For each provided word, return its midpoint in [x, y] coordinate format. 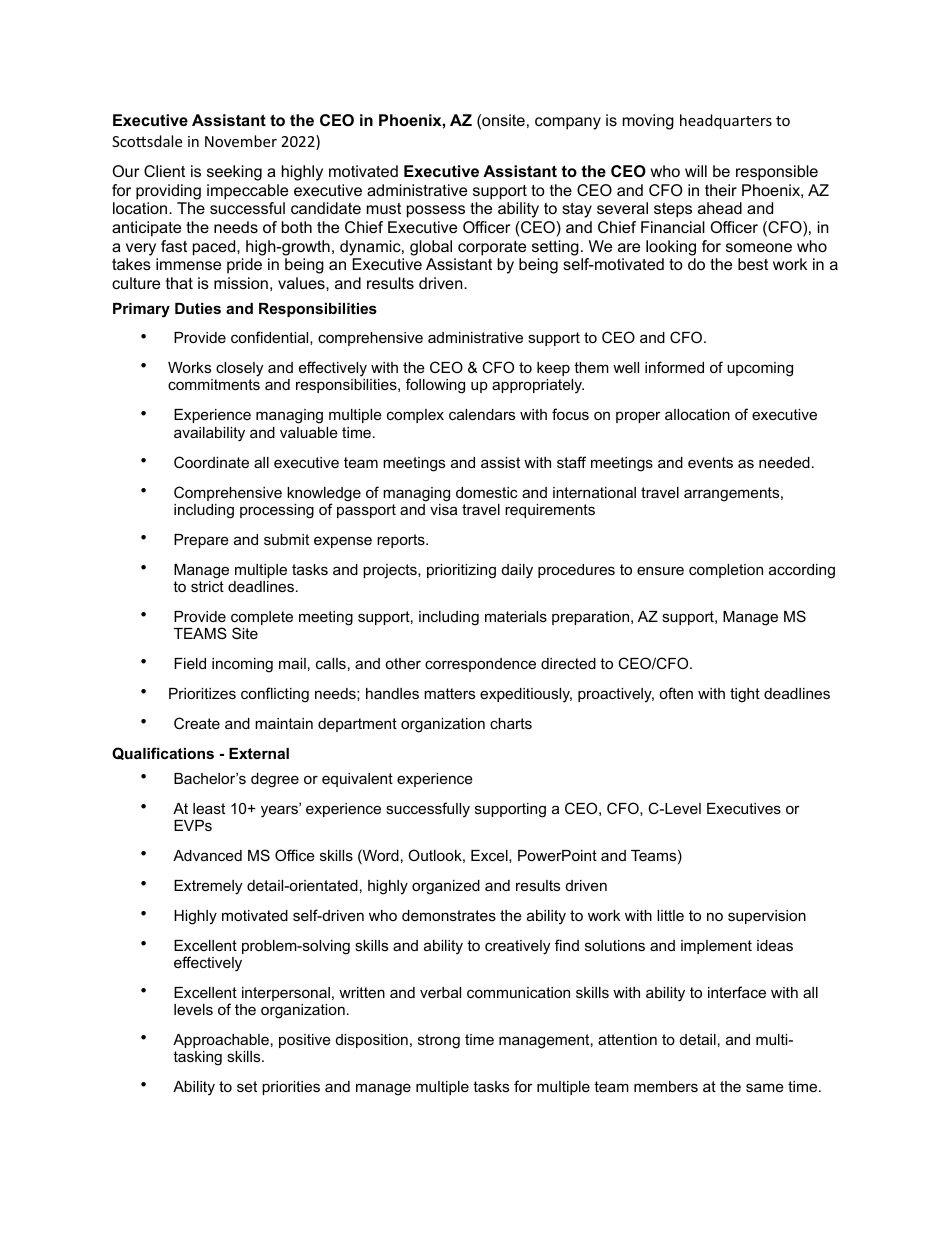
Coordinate [211, 462]
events [710, 462]
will [696, 171]
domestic [487, 492]
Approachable [221, 1041]
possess [436, 211]
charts [511, 723]
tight [745, 695]
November [241, 141]
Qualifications [163, 753]
